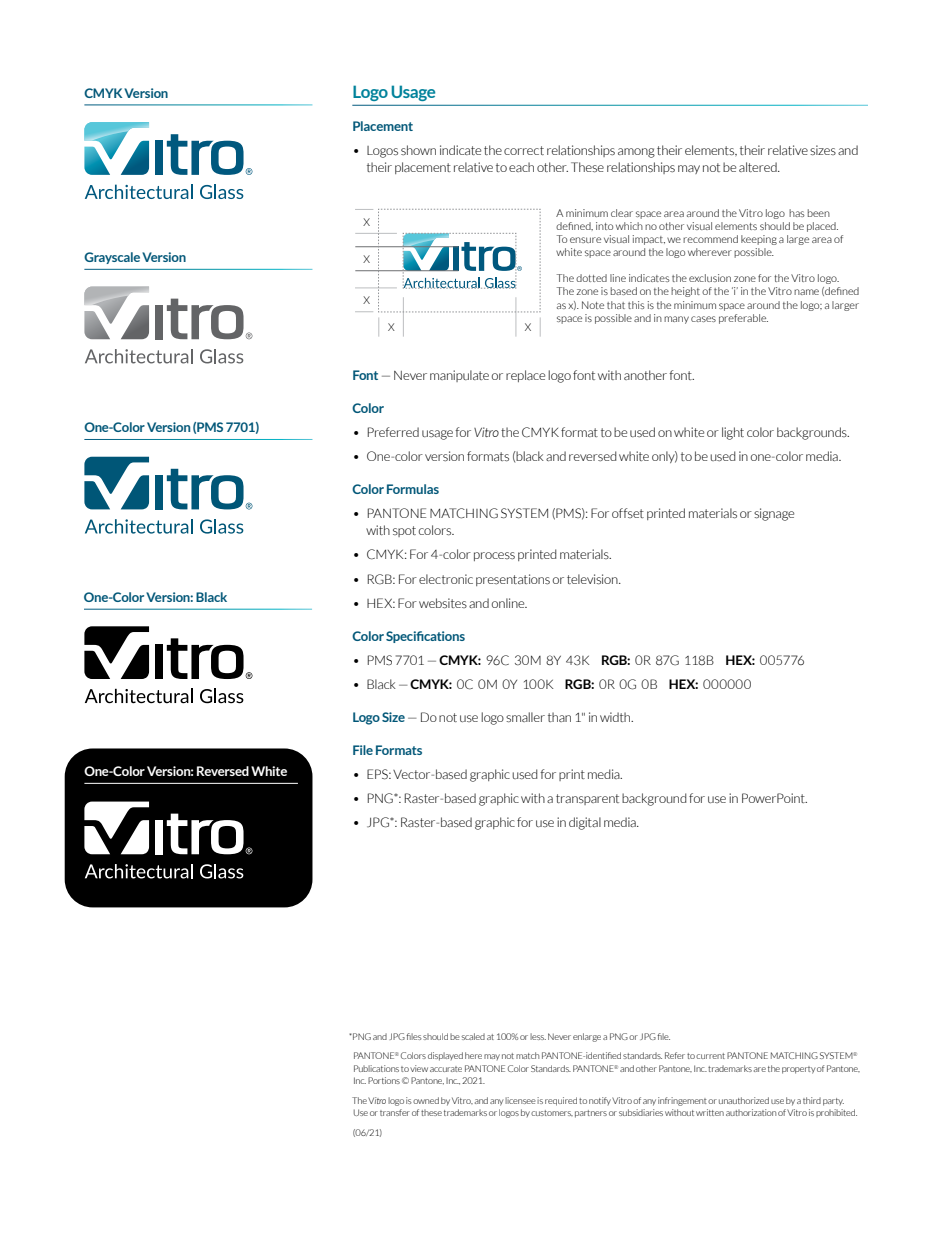 The image size is (952, 1233). I want to click on transparent, so click(587, 799).
